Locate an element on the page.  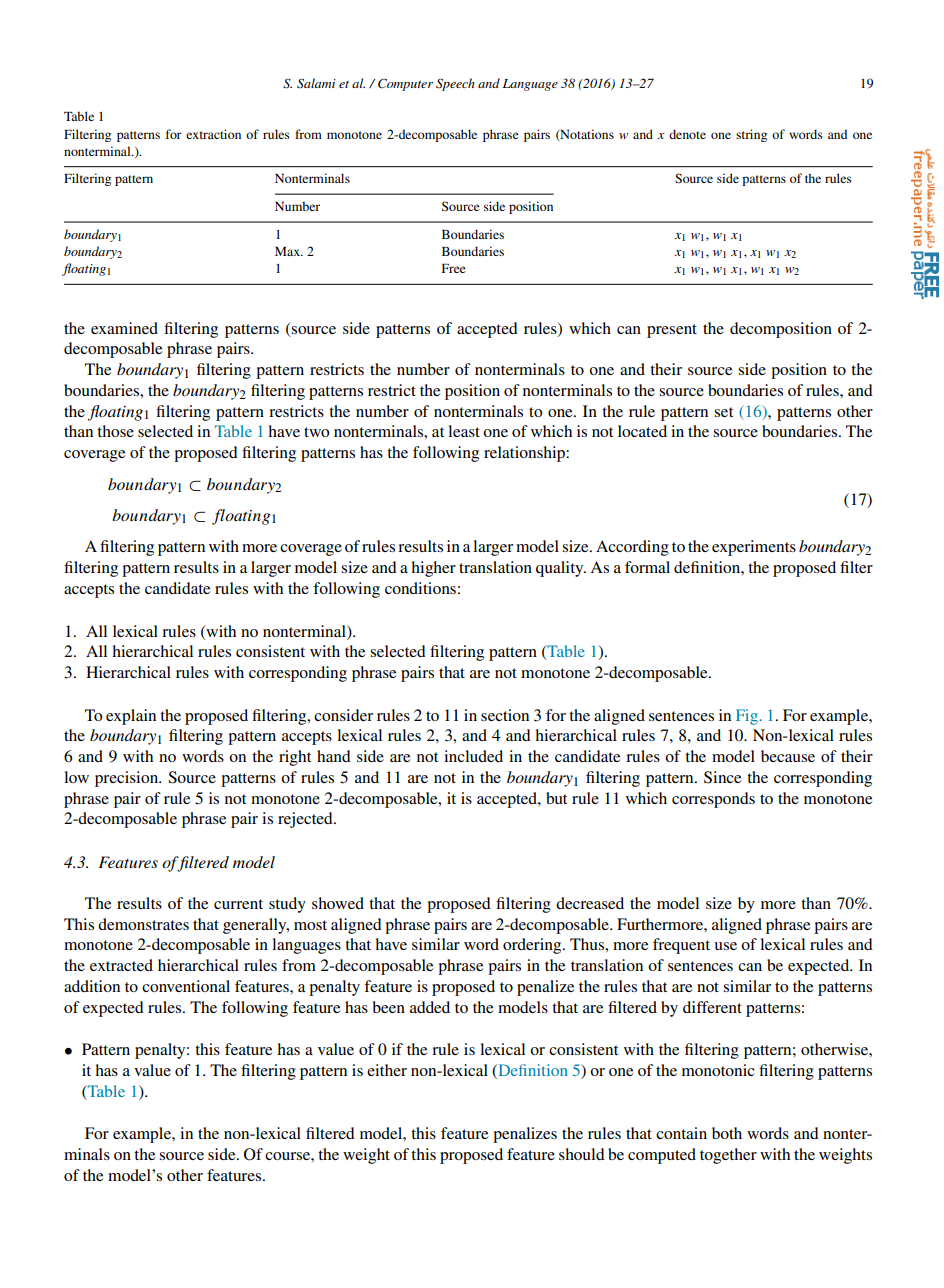
precision is located at coordinates (128, 779).
